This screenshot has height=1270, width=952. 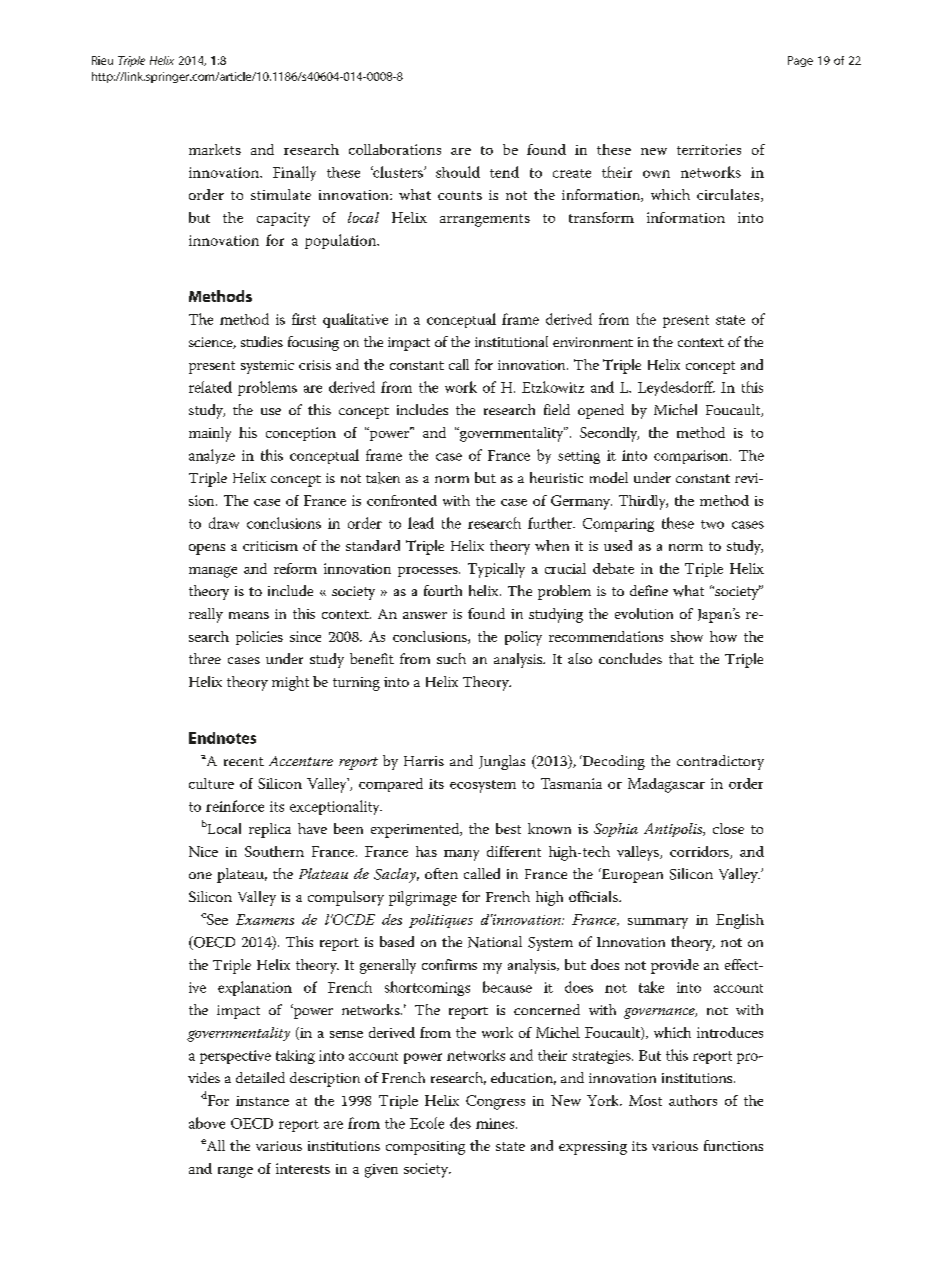 I want to click on territories, so click(x=709, y=149).
